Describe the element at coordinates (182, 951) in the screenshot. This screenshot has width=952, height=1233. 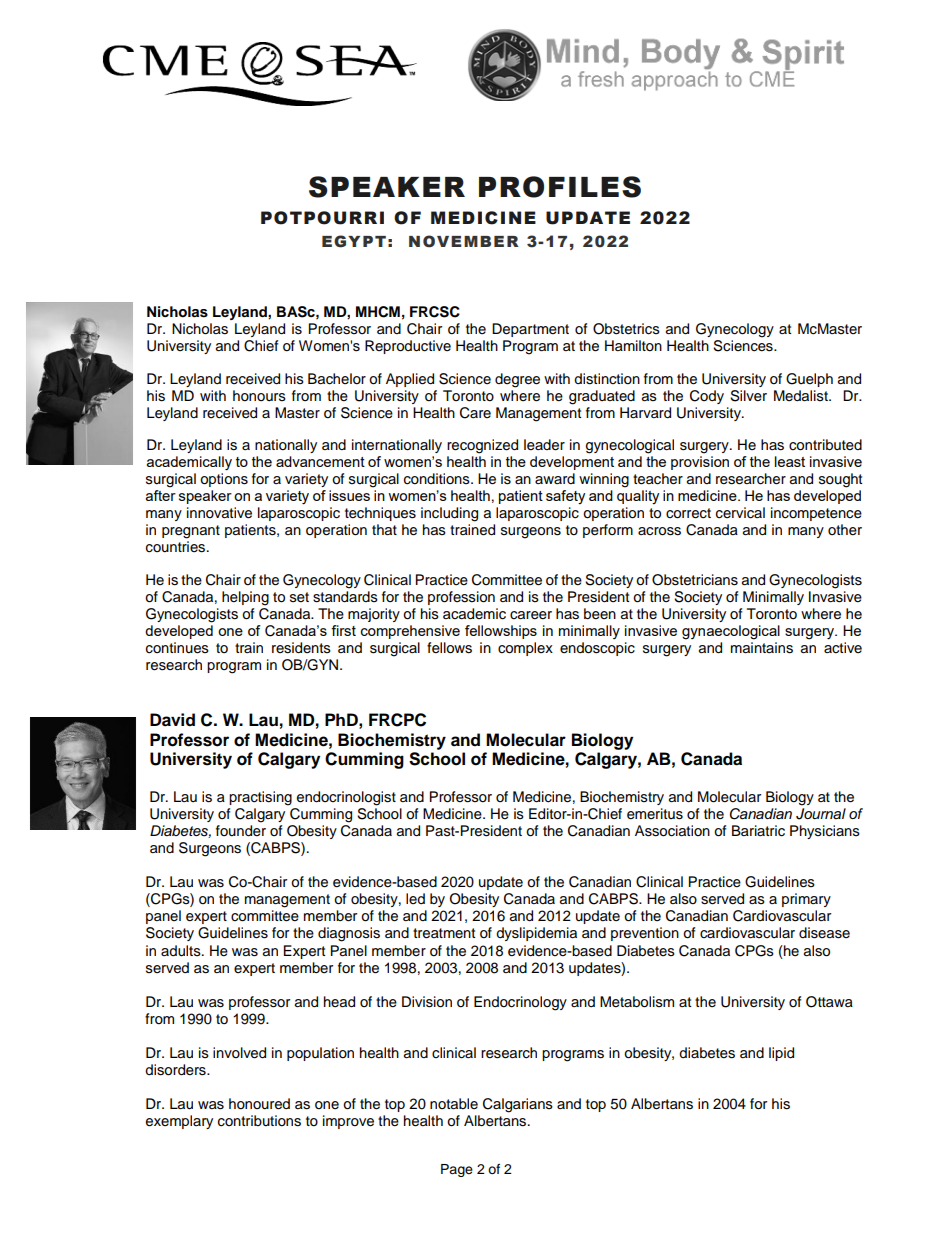
I see `adults` at that location.
